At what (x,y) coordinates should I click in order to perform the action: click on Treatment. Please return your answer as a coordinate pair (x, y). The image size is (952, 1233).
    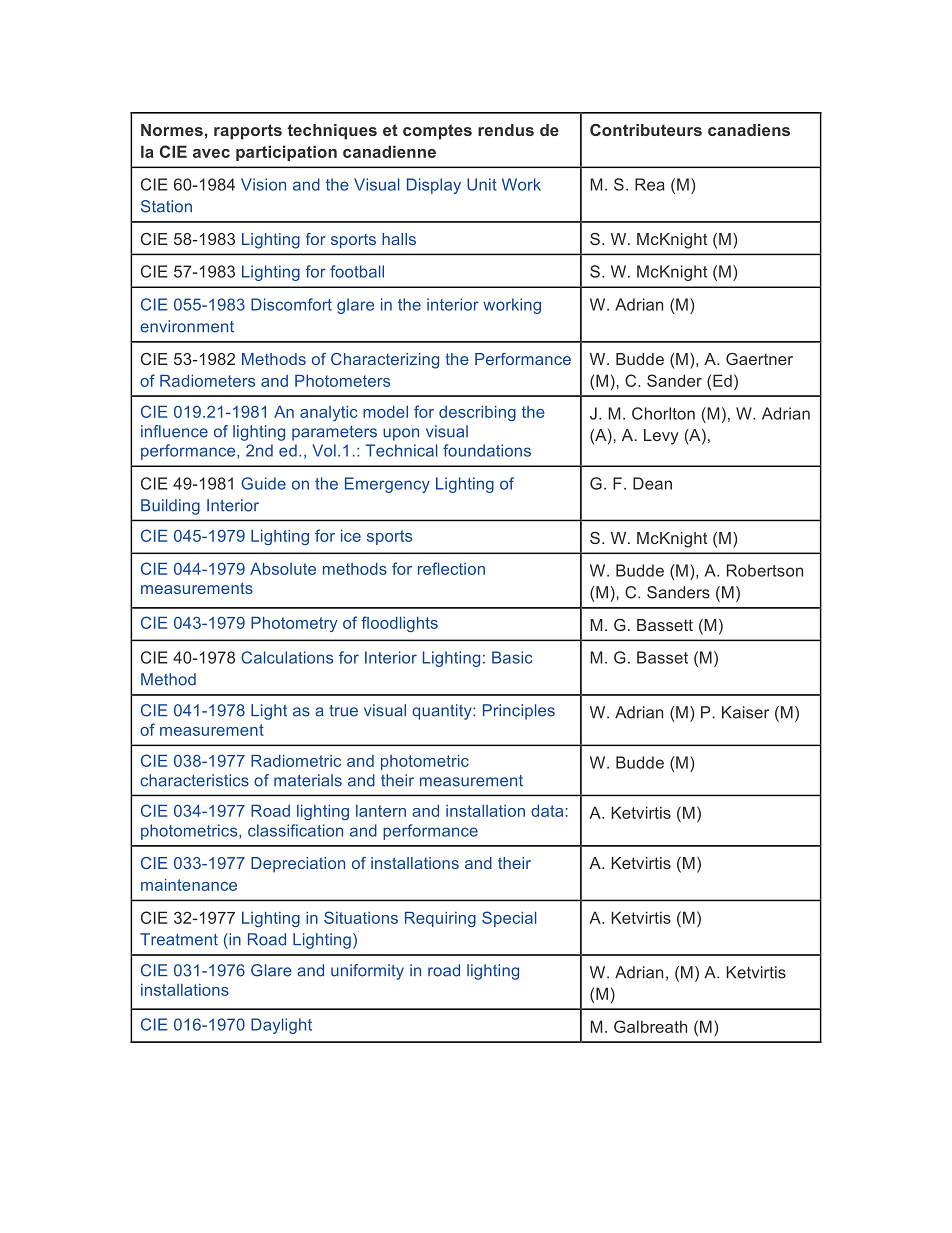
    Looking at the image, I should click on (179, 939).
